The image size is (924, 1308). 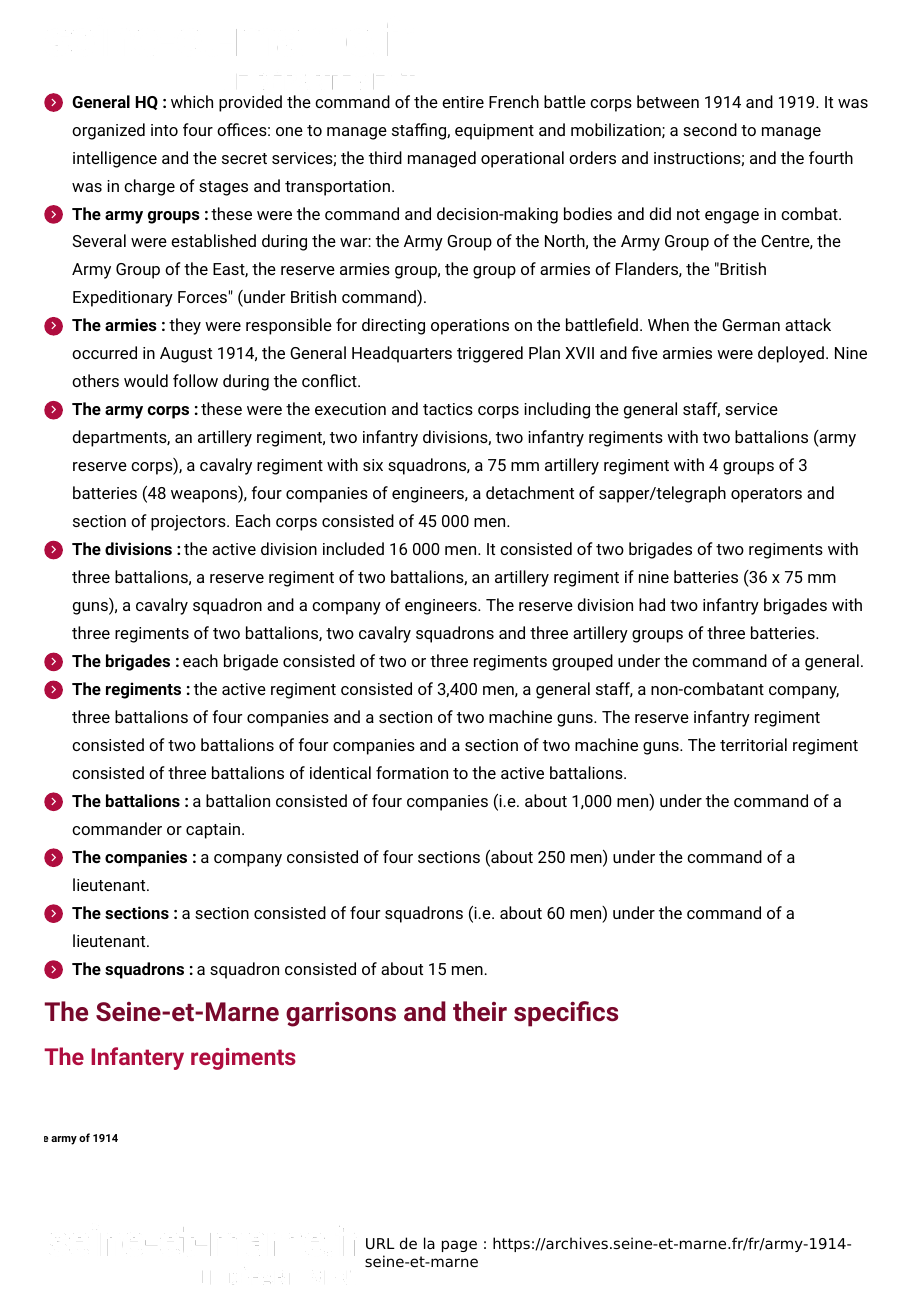 I want to click on URL, so click(x=380, y=1244).
